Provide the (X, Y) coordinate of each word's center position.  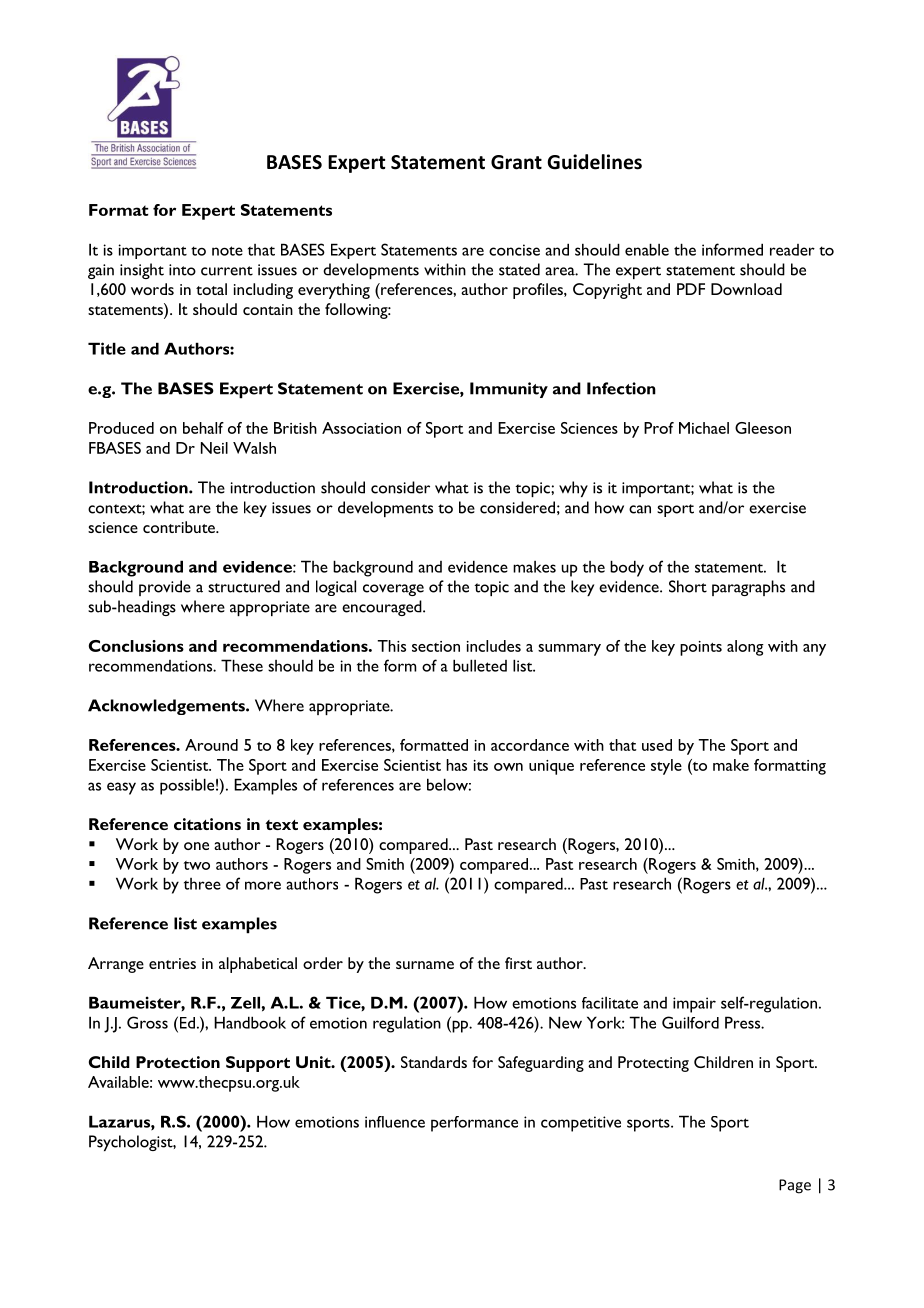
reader (792, 250)
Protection (178, 1062)
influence (395, 1122)
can (640, 509)
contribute (180, 527)
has (456, 765)
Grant (516, 162)
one (196, 846)
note (227, 251)
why (573, 489)
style (666, 767)
